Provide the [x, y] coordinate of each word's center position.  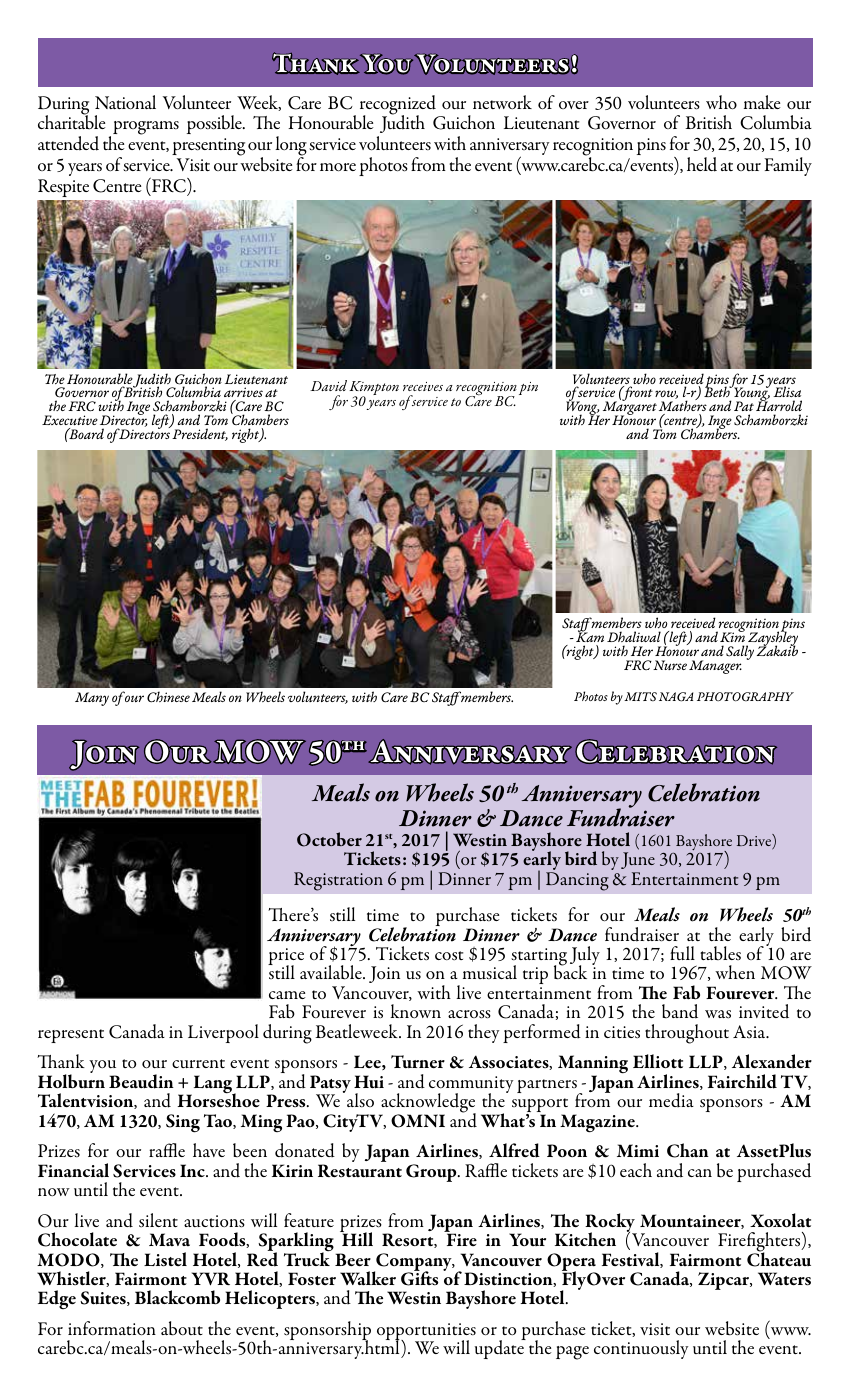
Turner [418, 1062]
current [198, 1063]
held [702, 164]
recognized [399, 106]
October [329, 839]
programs [146, 128]
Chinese [168, 697]
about [182, 1328]
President [200, 434]
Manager [715, 667]
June [638, 860]
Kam [590, 636]
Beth [718, 393]
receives [423, 386]
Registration [338, 881]
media [671, 1100]
